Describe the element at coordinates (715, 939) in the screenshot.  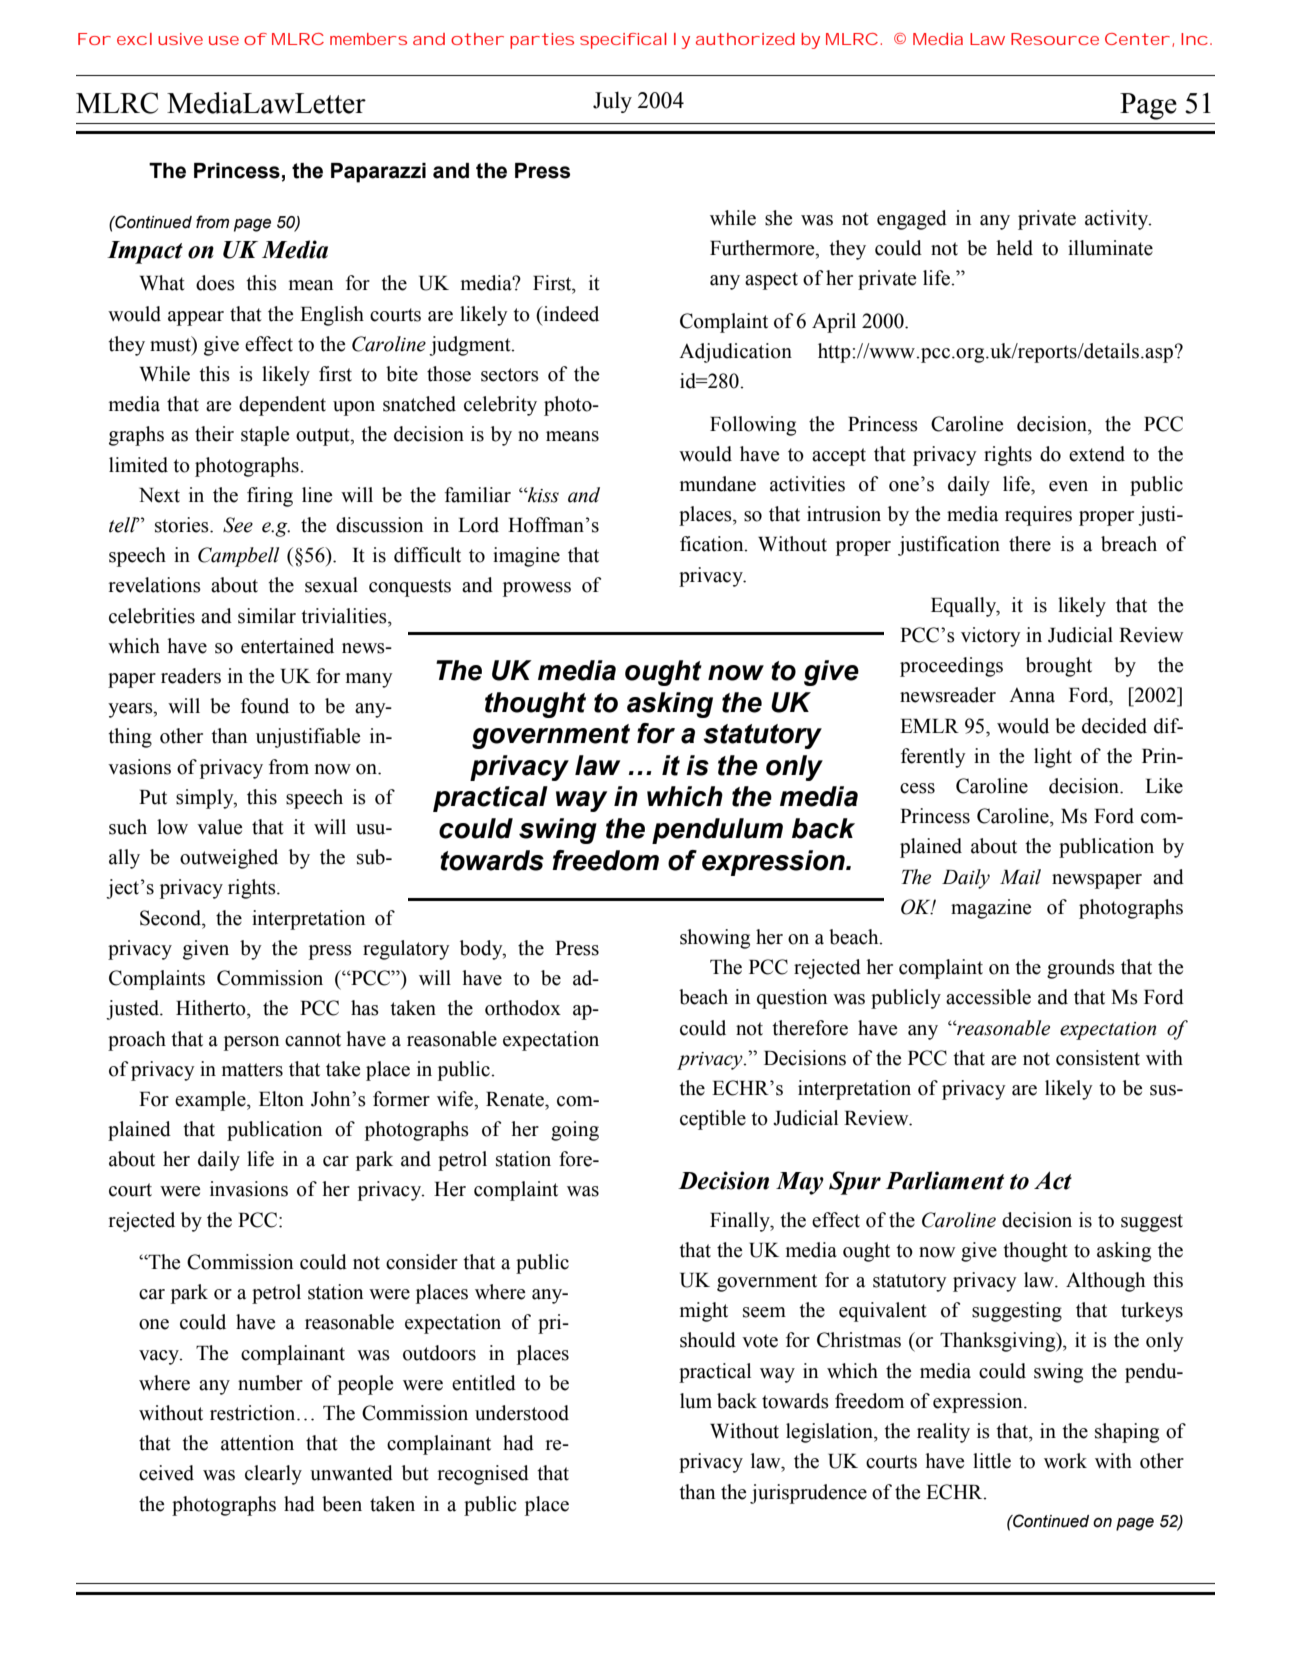
I see `showing` at that location.
